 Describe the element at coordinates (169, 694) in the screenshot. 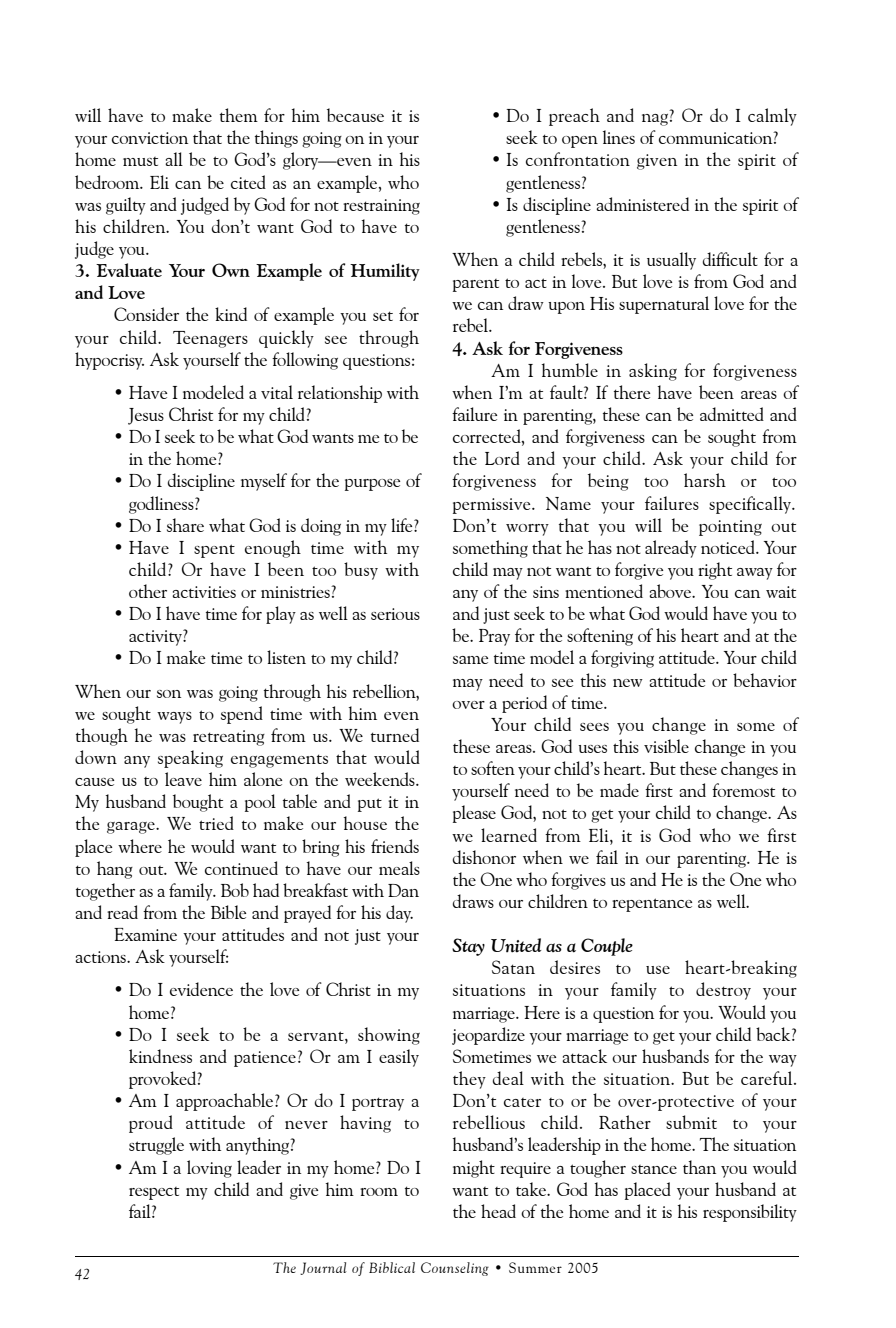

I see `son` at that location.
